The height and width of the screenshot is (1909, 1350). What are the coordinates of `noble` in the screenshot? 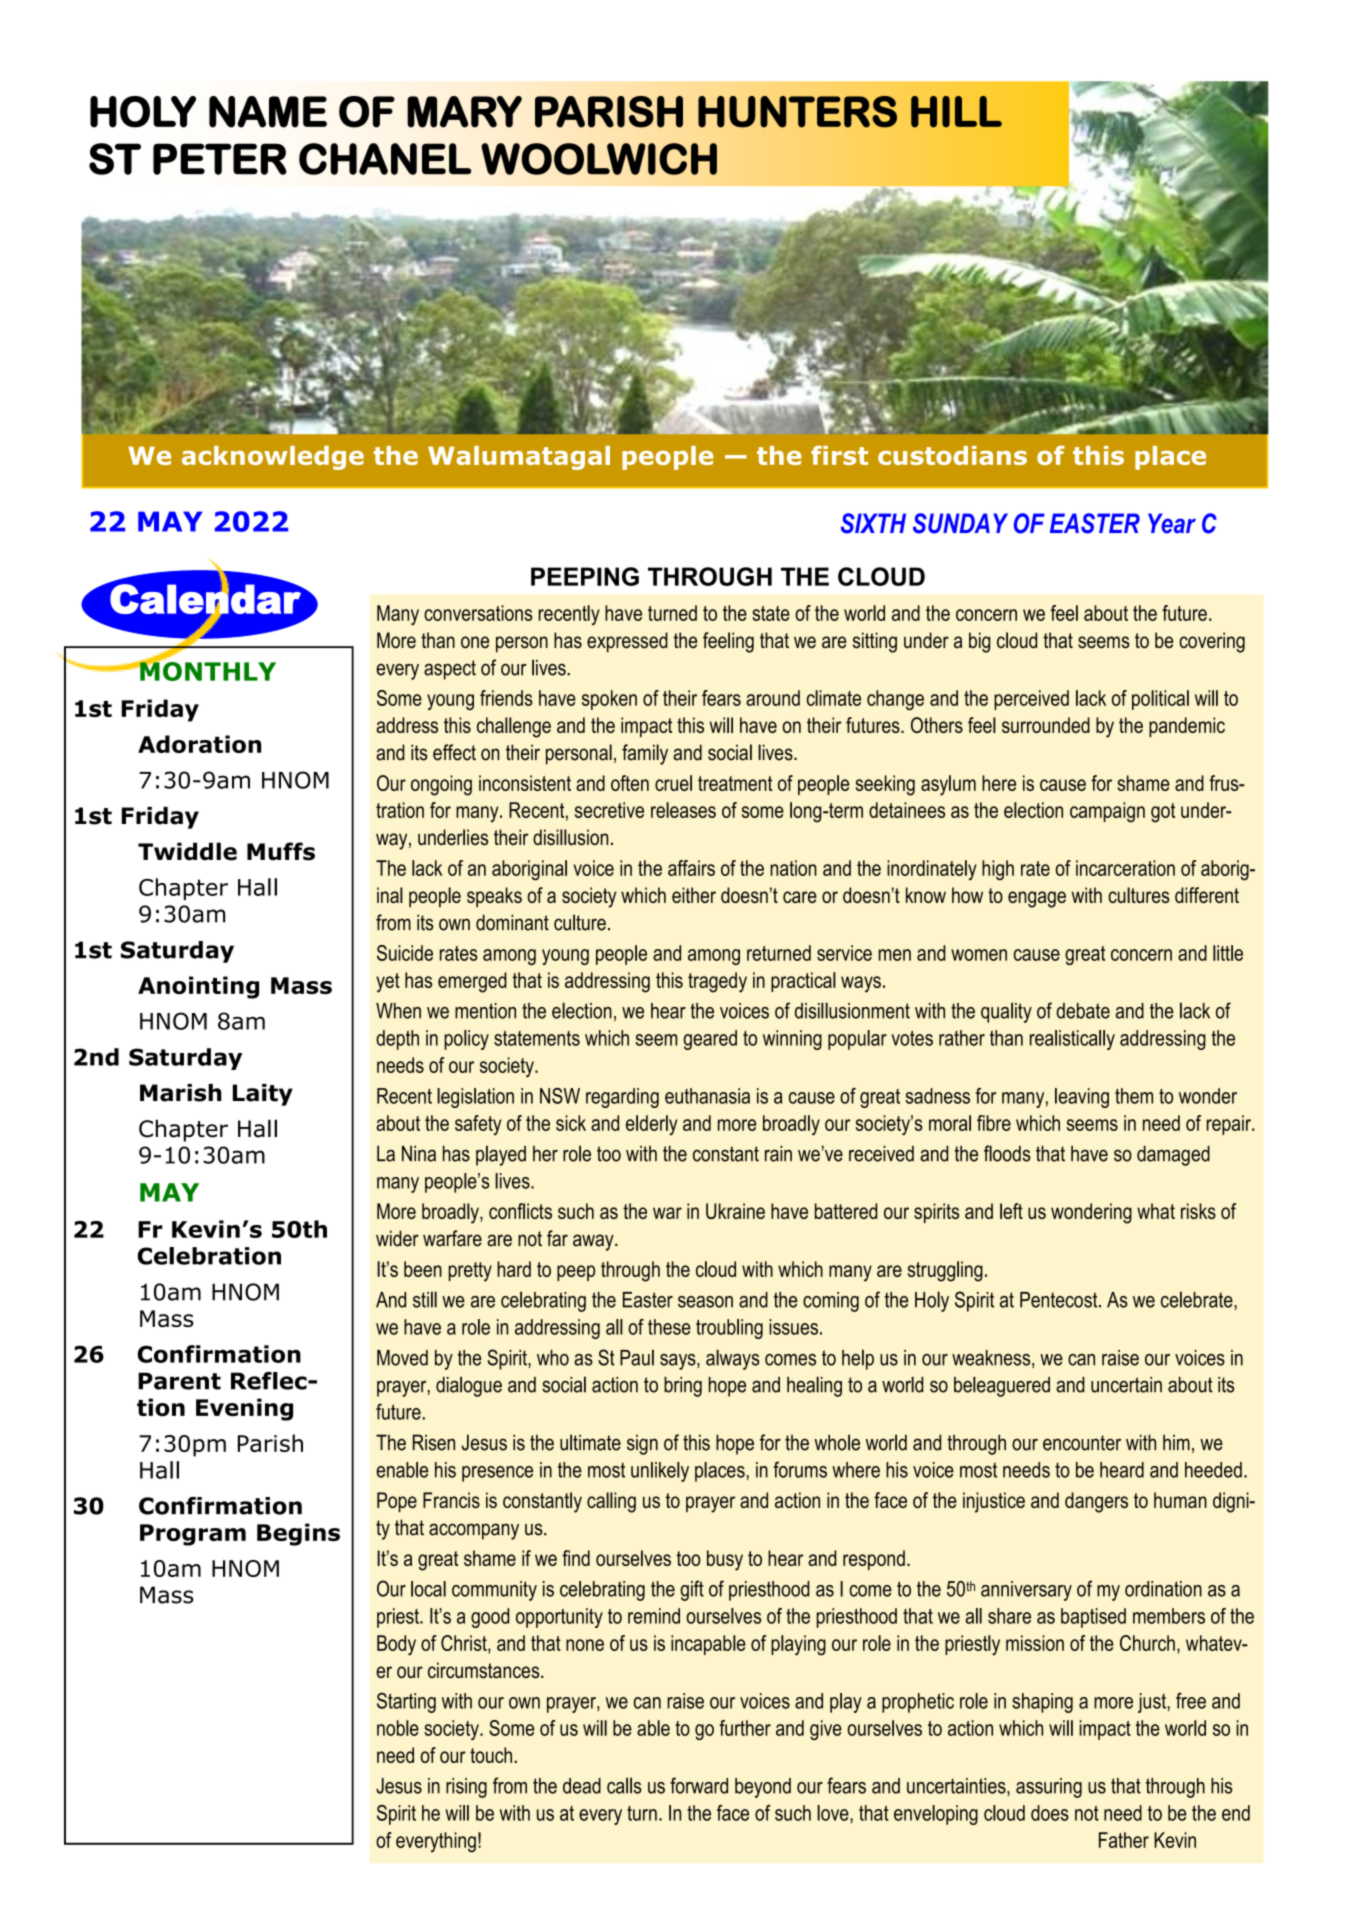 It's located at (398, 1728).
